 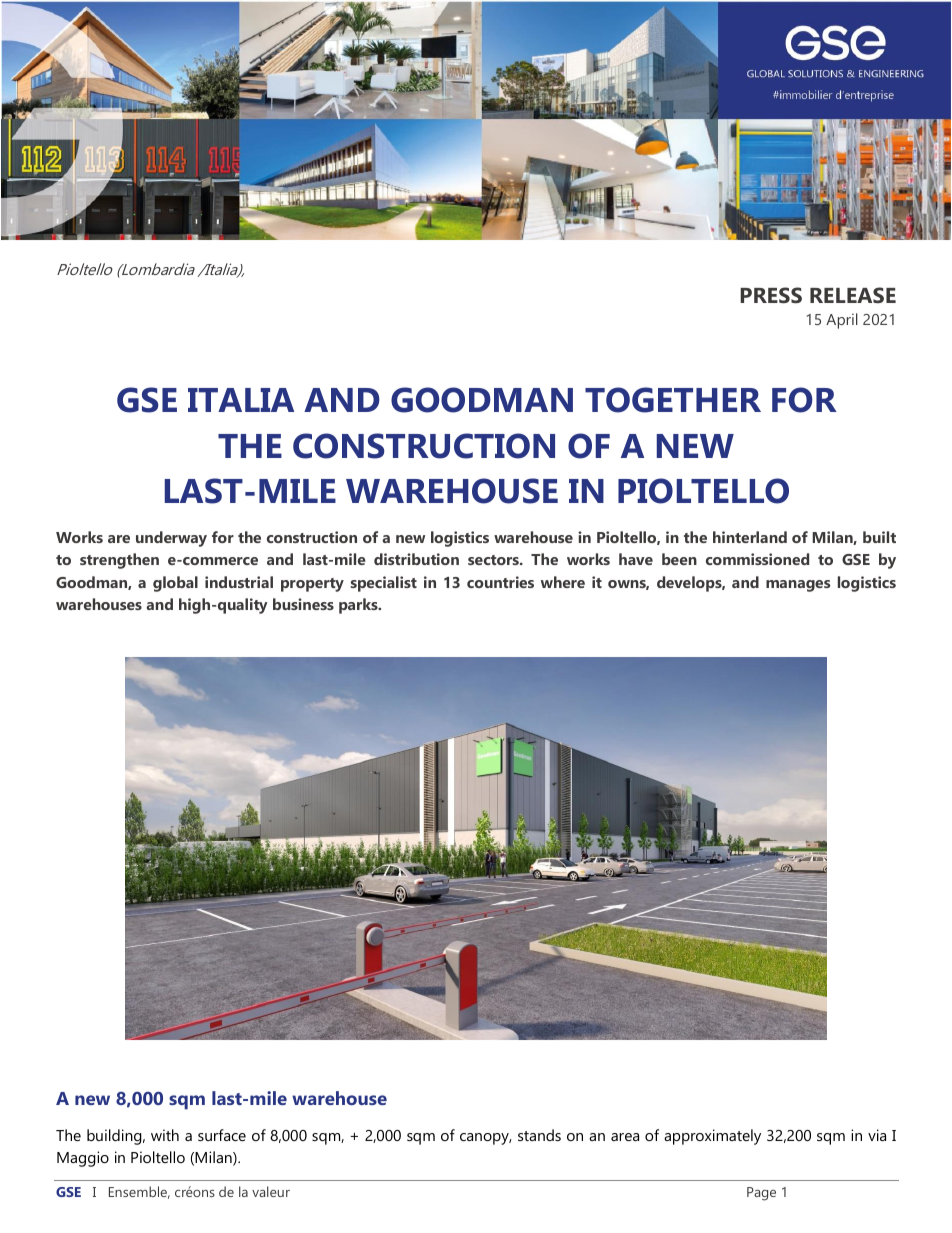 I want to click on global, so click(x=175, y=584).
